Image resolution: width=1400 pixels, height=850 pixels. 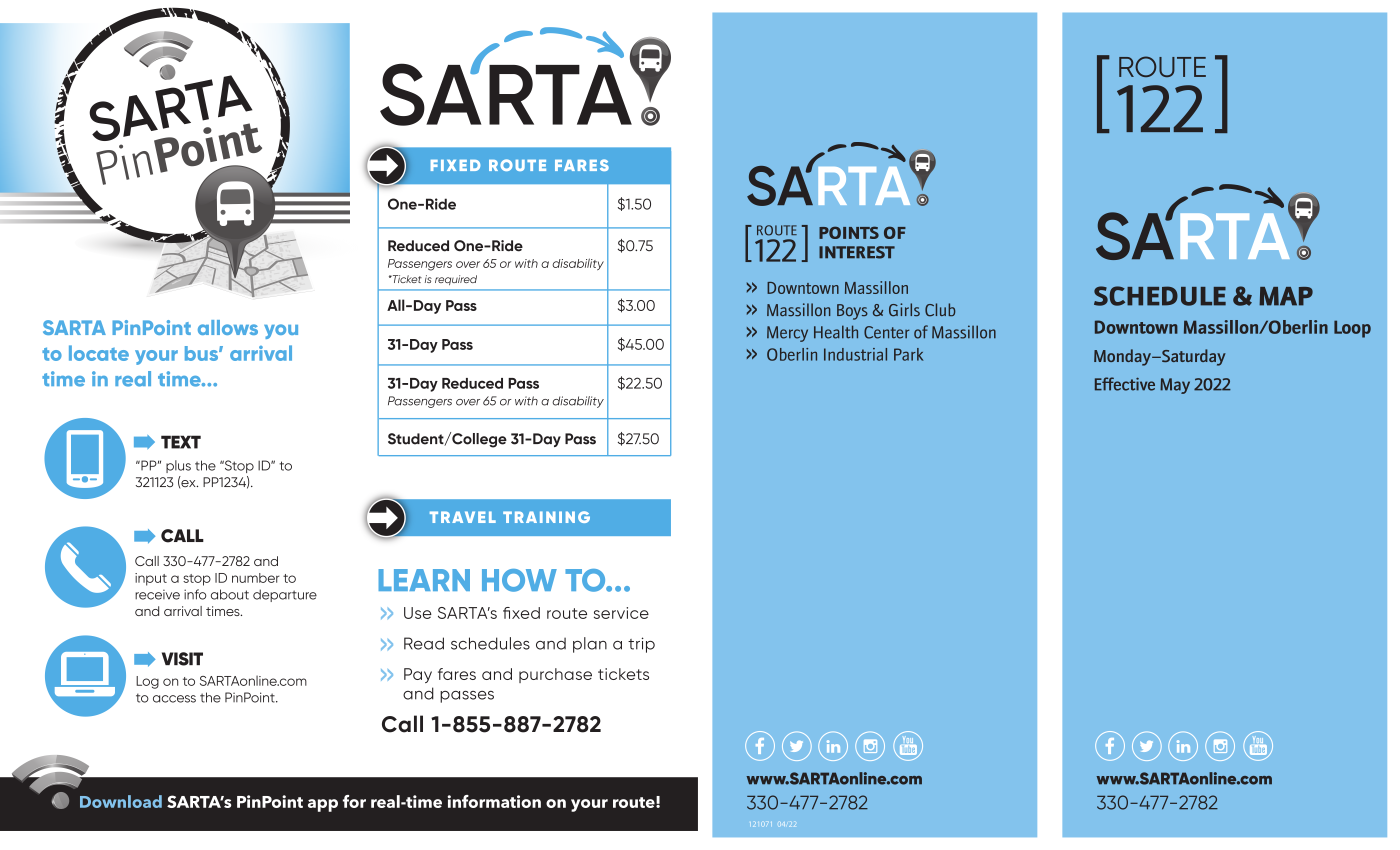 What do you see at coordinates (323, 805) in the page?
I see `app` at bounding box center [323, 805].
